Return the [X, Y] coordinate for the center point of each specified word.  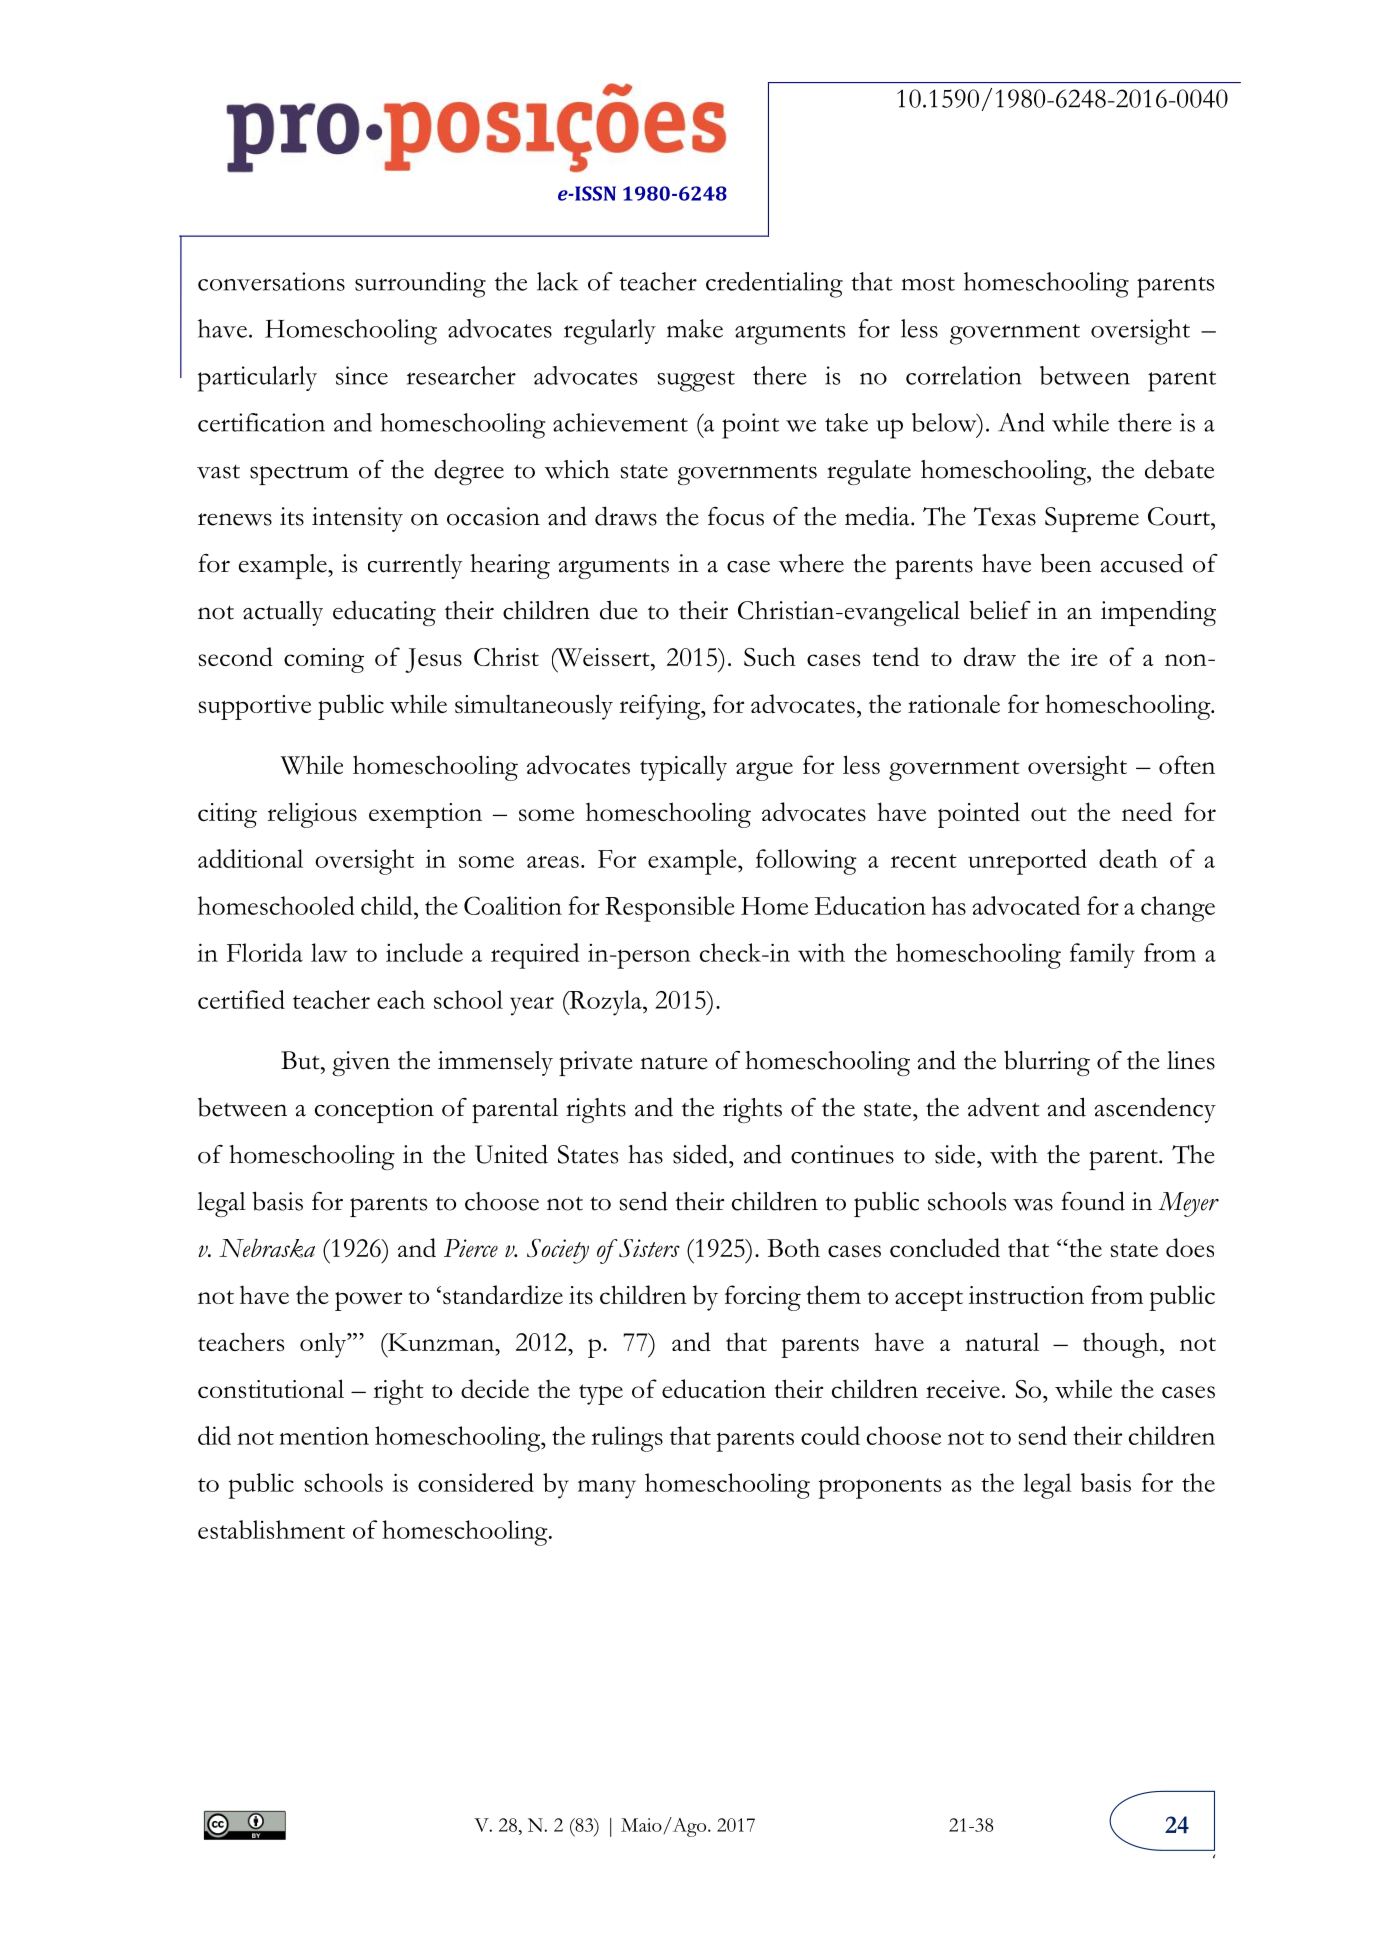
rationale [954, 703]
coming [324, 660]
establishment [271, 1529]
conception [374, 1110]
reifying [661, 707]
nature [674, 1062]
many [607, 1489]
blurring [1047, 1063]
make [695, 328]
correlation [964, 375]
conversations [271, 281]
